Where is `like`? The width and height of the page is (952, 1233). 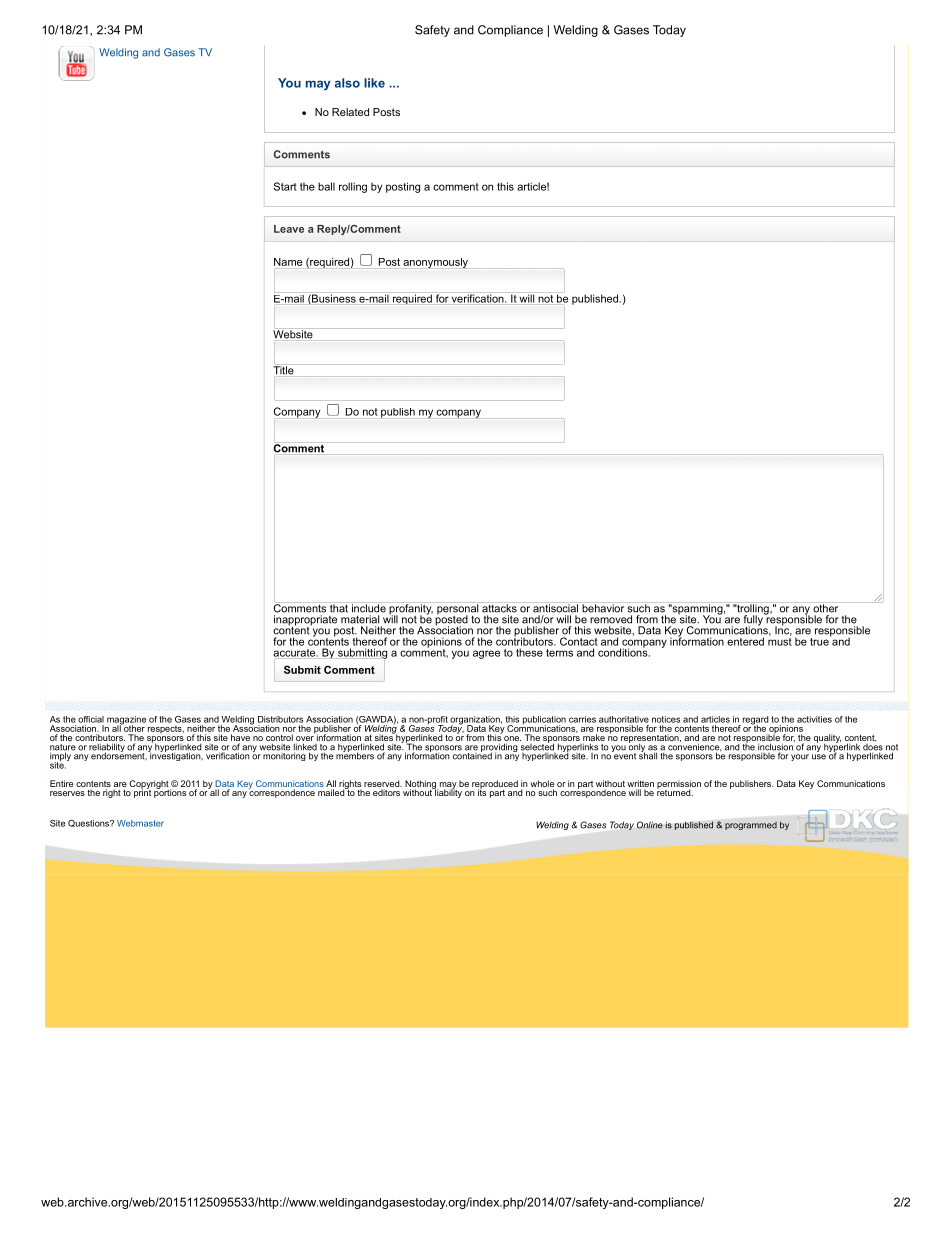 like is located at coordinates (374, 83).
